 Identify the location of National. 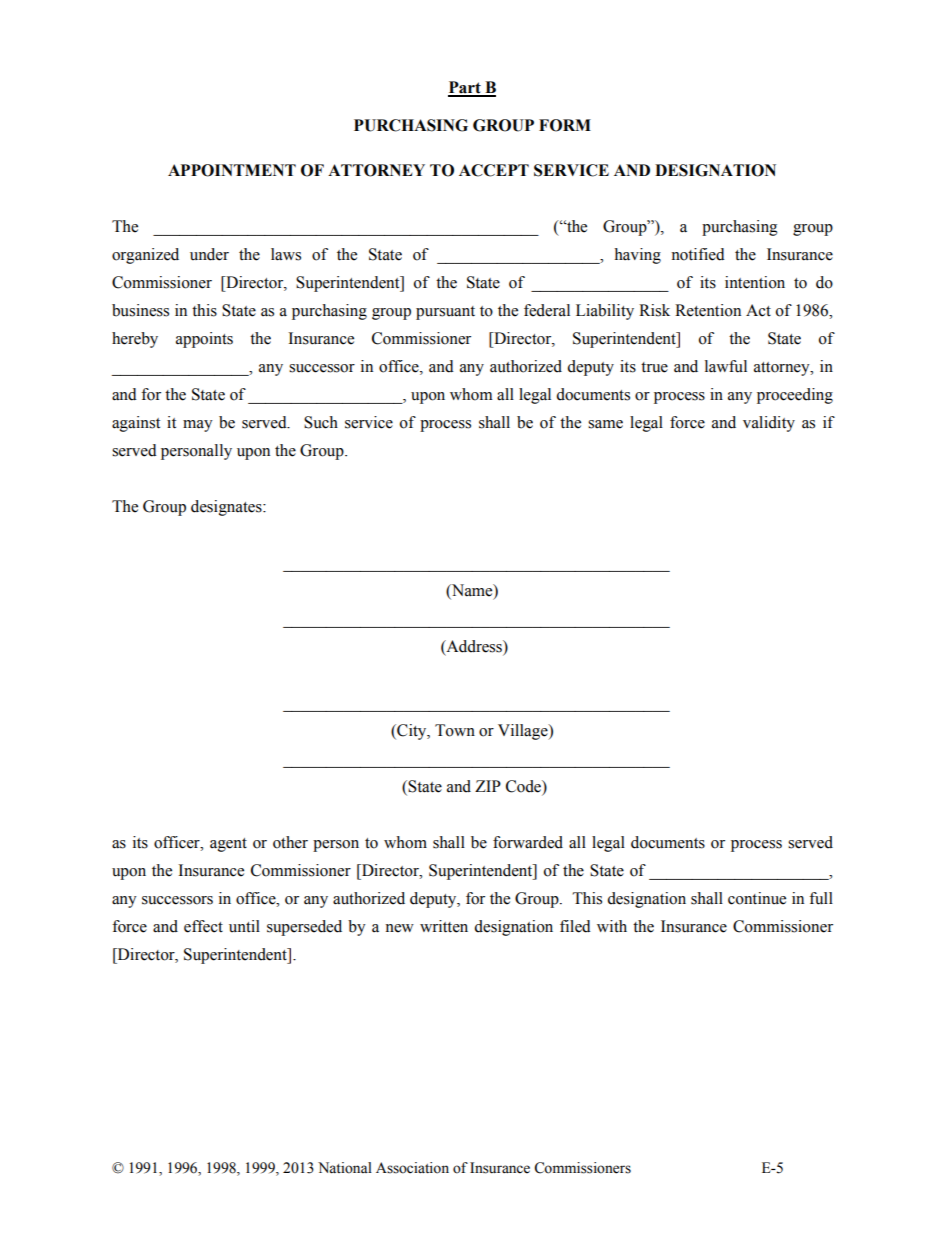
(345, 1168).
